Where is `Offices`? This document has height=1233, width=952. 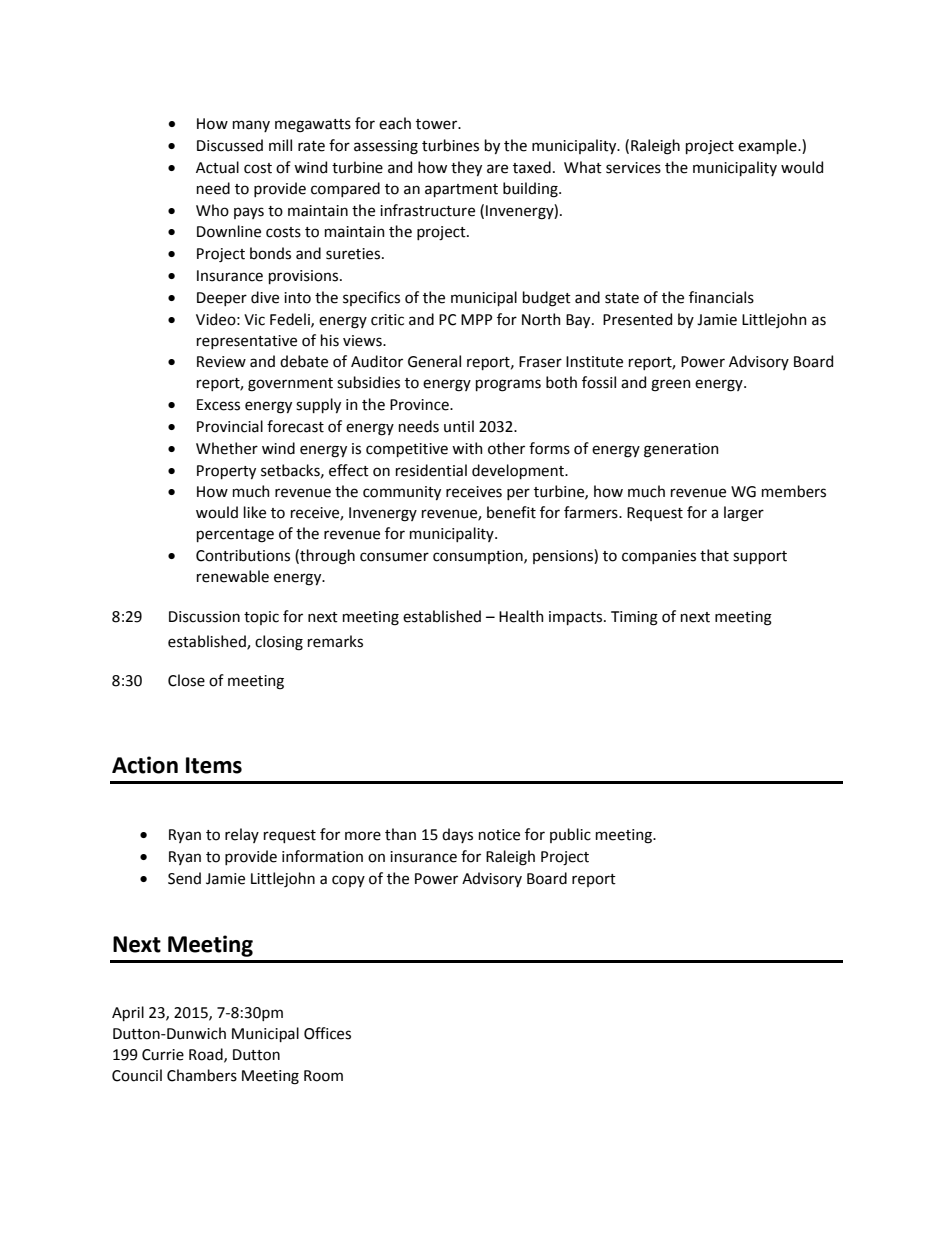 Offices is located at coordinates (327, 1033).
